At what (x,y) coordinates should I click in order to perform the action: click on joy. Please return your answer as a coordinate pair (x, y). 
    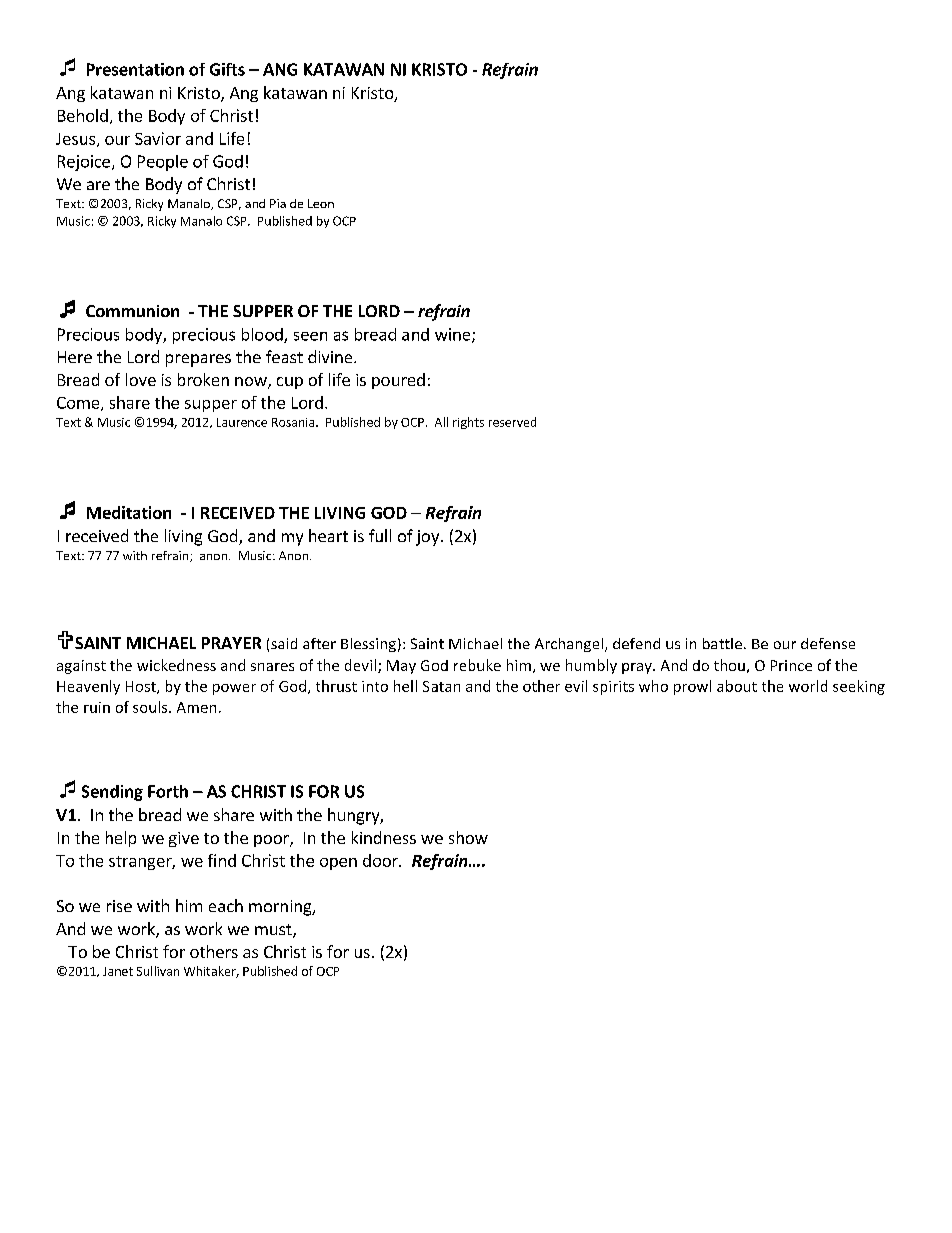
    Looking at the image, I should click on (429, 538).
